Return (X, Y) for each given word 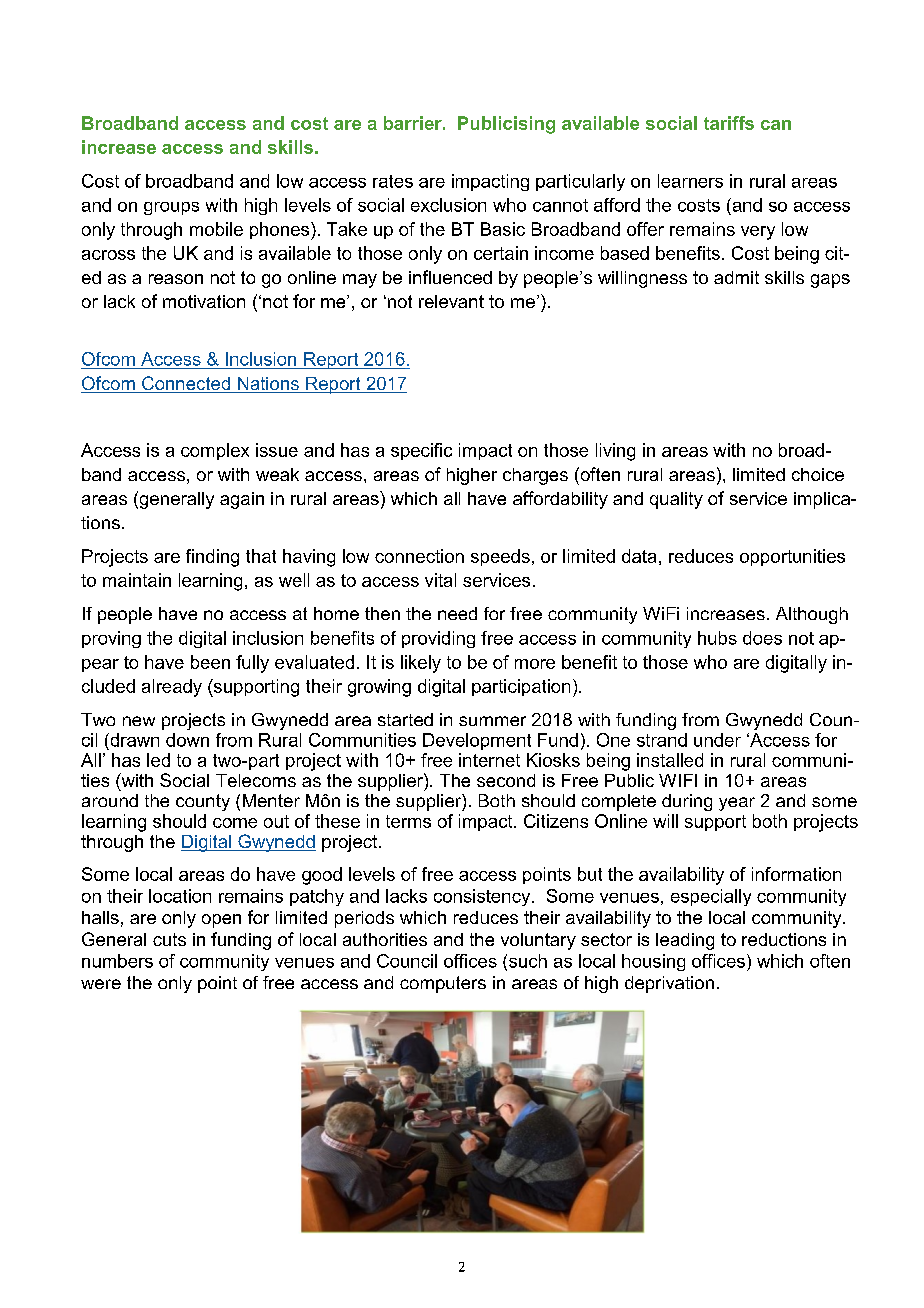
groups (171, 208)
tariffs (729, 123)
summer (492, 721)
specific (421, 451)
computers (443, 984)
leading (685, 941)
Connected (186, 384)
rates (393, 181)
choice (818, 474)
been (210, 662)
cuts (169, 939)
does (762, 638)
